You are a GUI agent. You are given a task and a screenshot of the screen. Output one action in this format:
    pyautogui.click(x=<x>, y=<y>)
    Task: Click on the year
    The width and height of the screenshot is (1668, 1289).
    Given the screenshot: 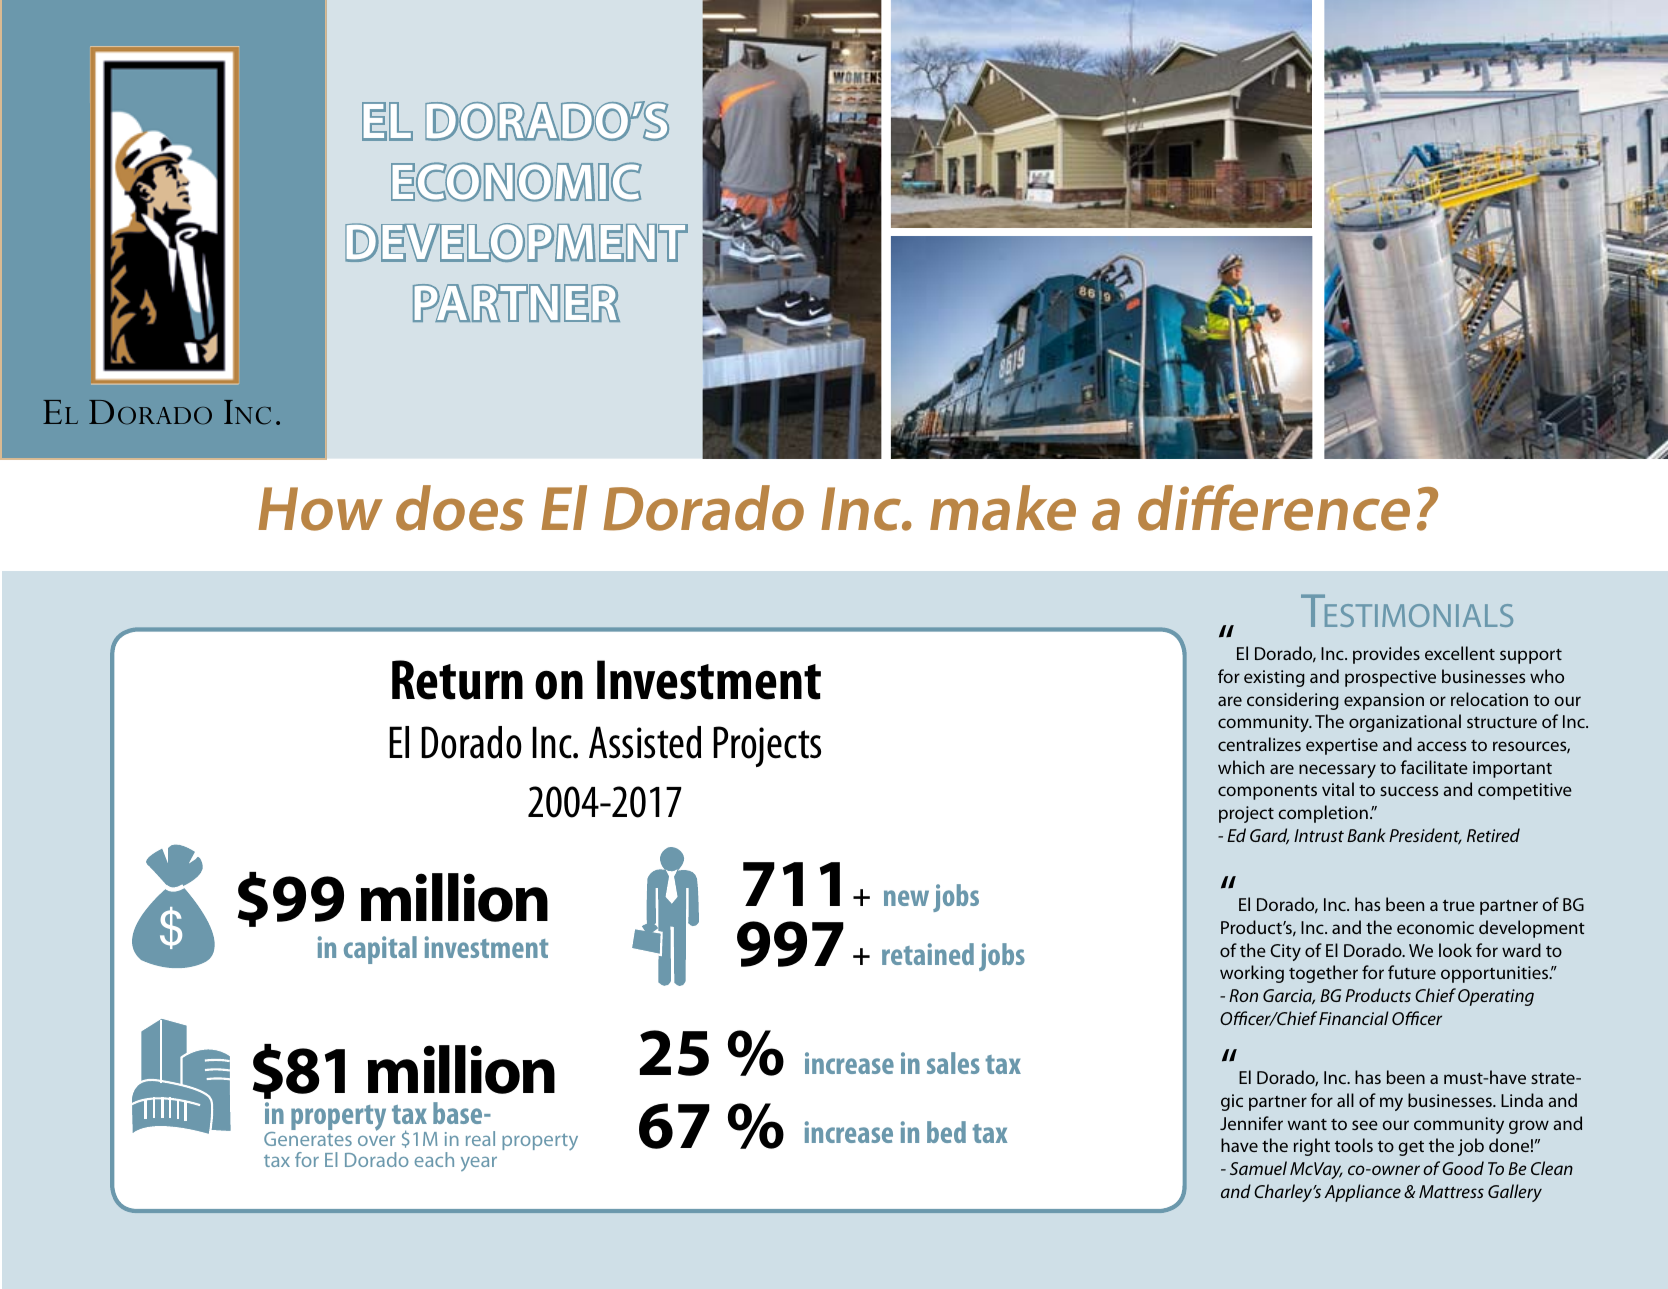 What is the action you would take?
    pyautogui.click(x=479, y=1164)
